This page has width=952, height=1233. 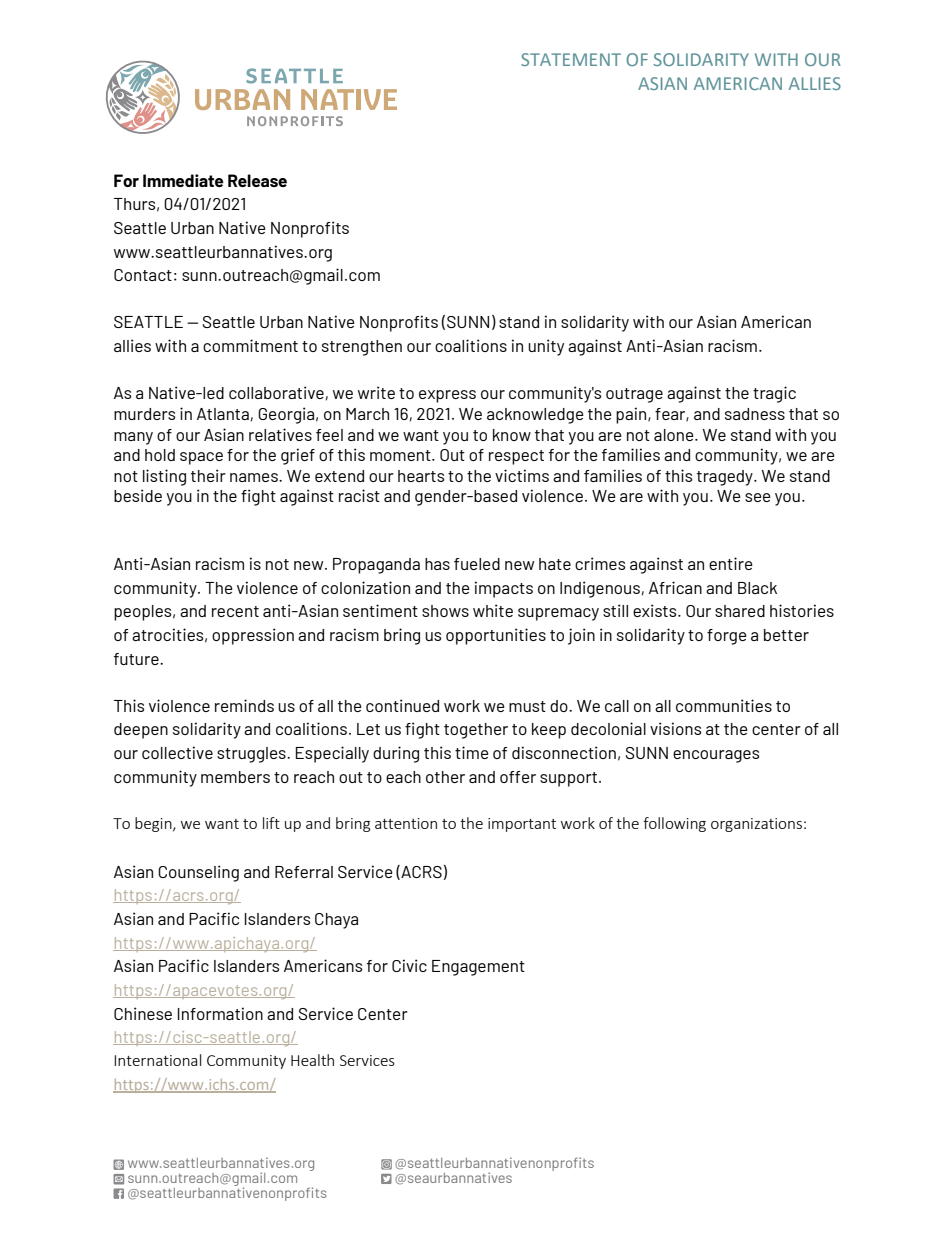 What do you see at coordinates (478, 968) in the page?
I see `Engagement` at bounding box center [478, 968].
